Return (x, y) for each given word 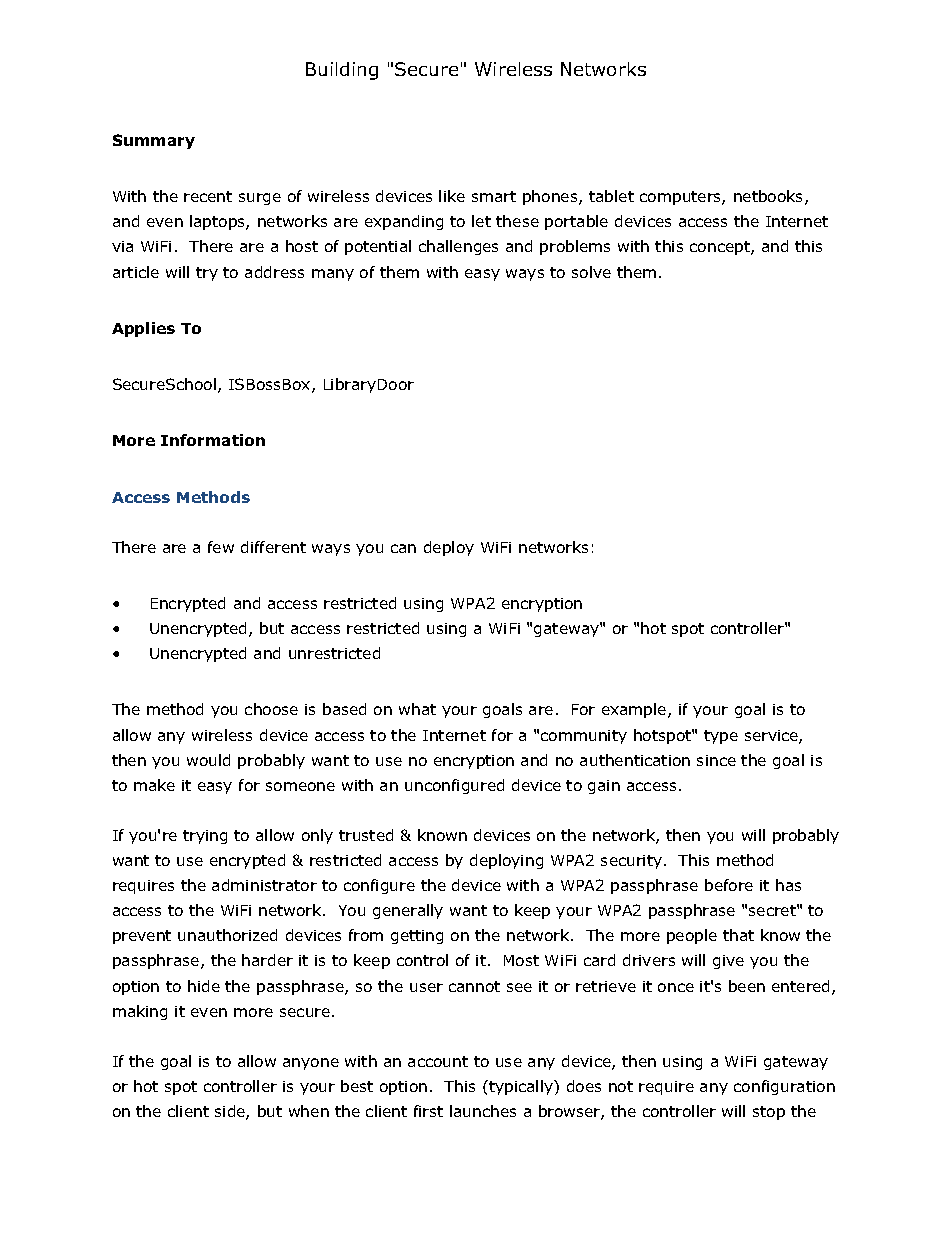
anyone (311, 1064)
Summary (154, 141)
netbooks (770, 197)
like (452, 196)
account (438, 1061)
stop (769, 1113)
